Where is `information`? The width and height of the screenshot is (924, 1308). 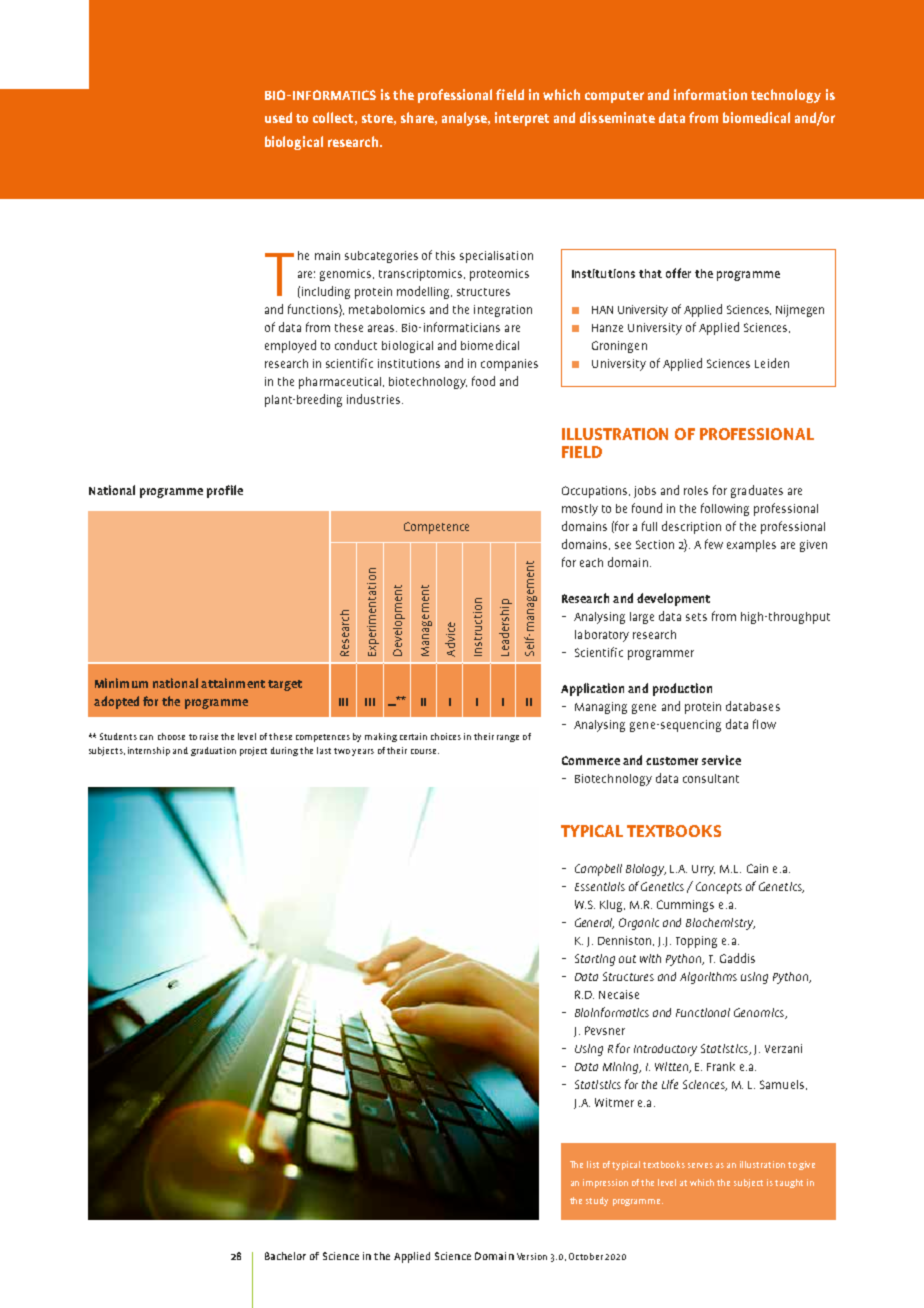
information is located at coordinates (710, 94).
